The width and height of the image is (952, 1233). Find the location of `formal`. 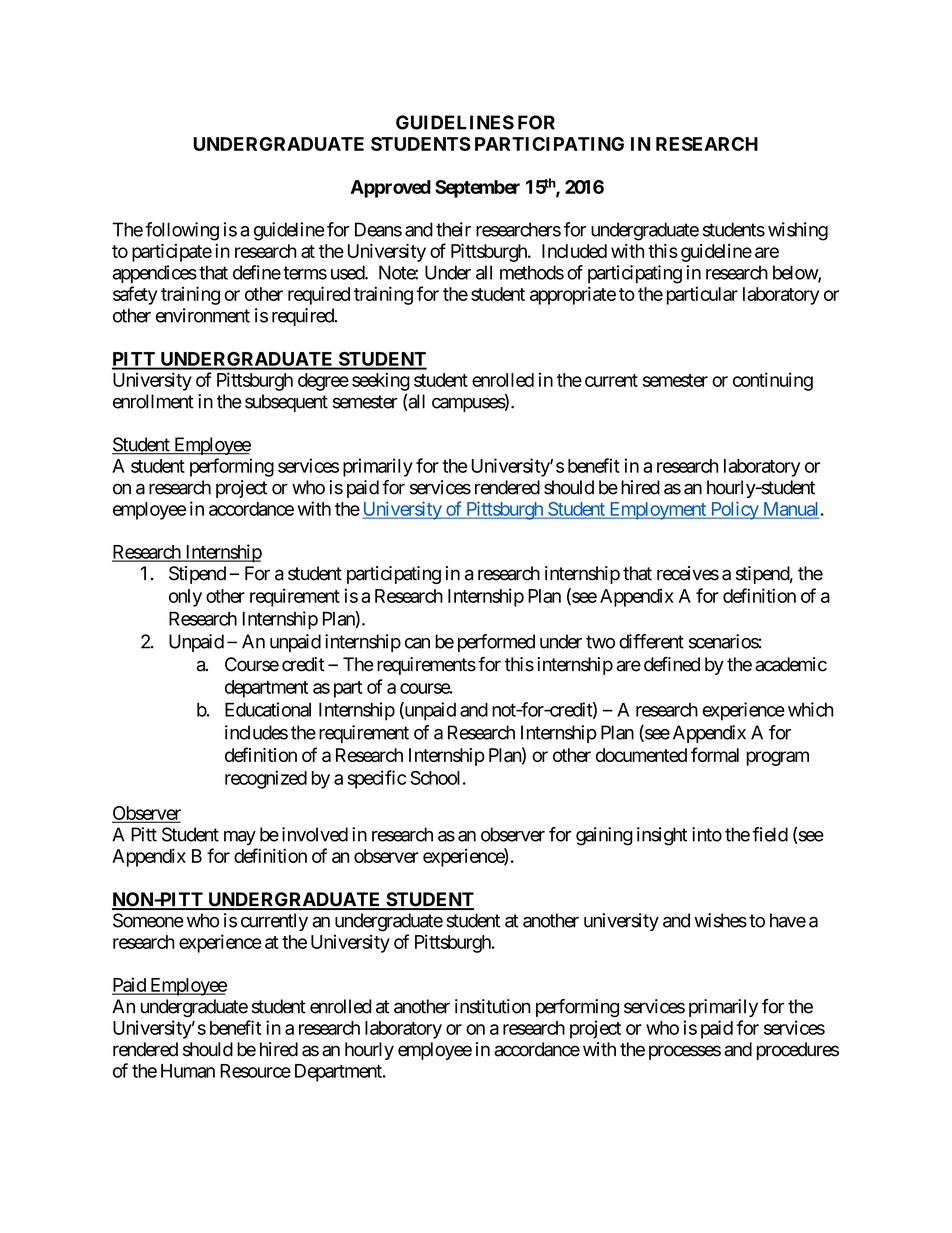

formal is located at coordinates (715, 754).
